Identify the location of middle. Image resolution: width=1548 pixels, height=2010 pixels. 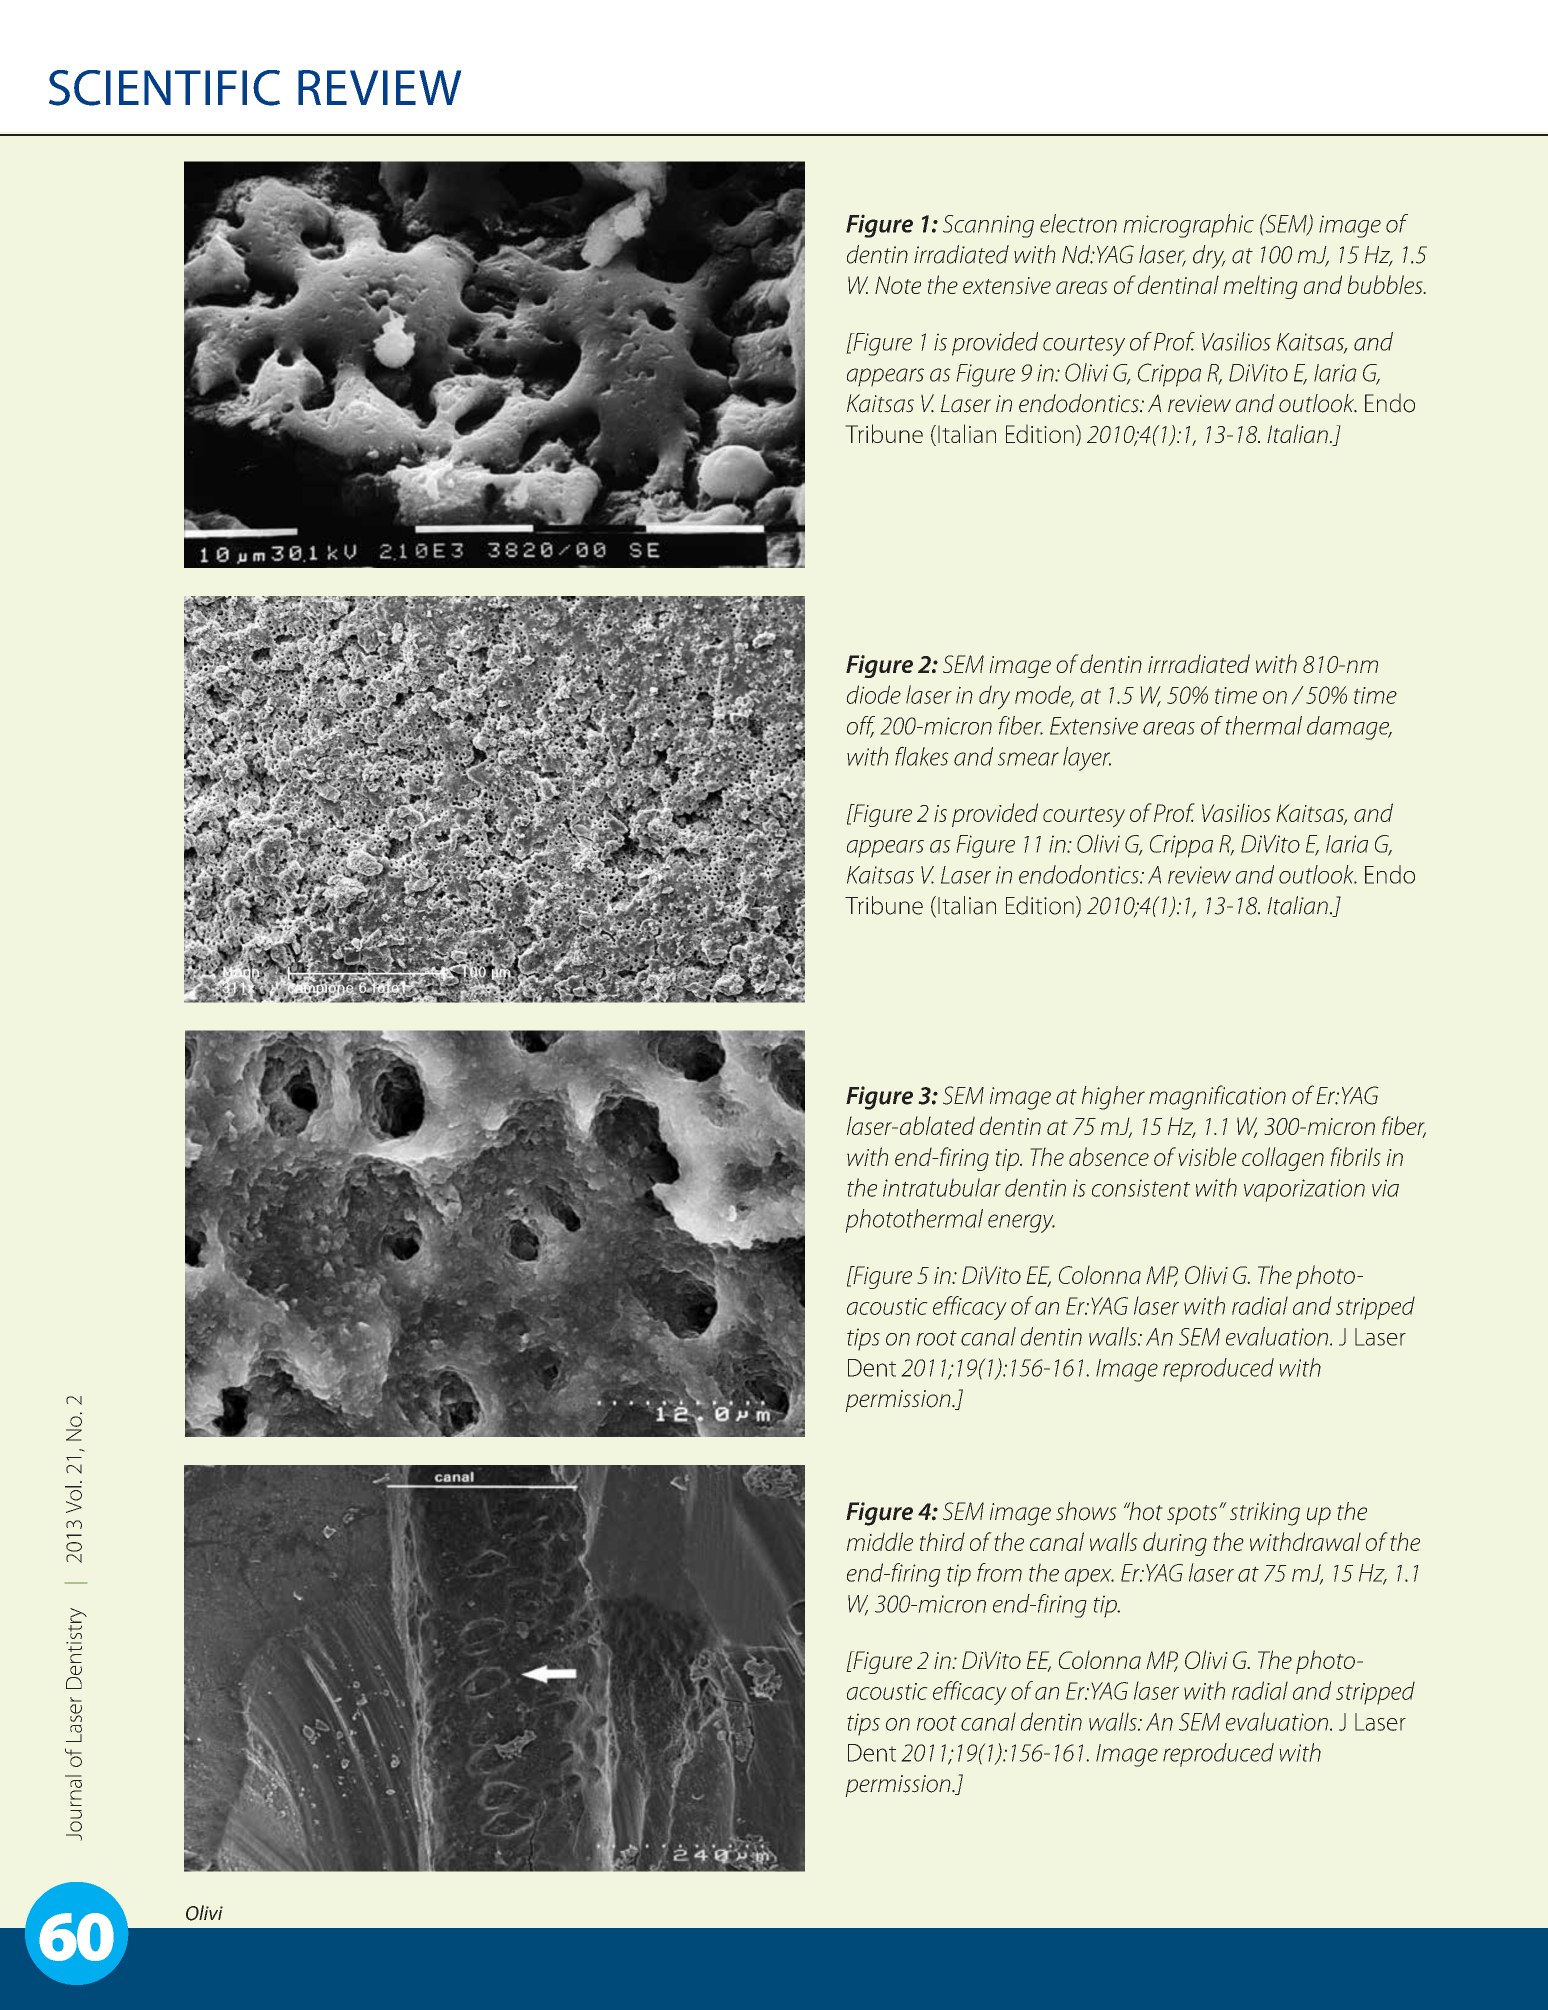
(880, 1541).
